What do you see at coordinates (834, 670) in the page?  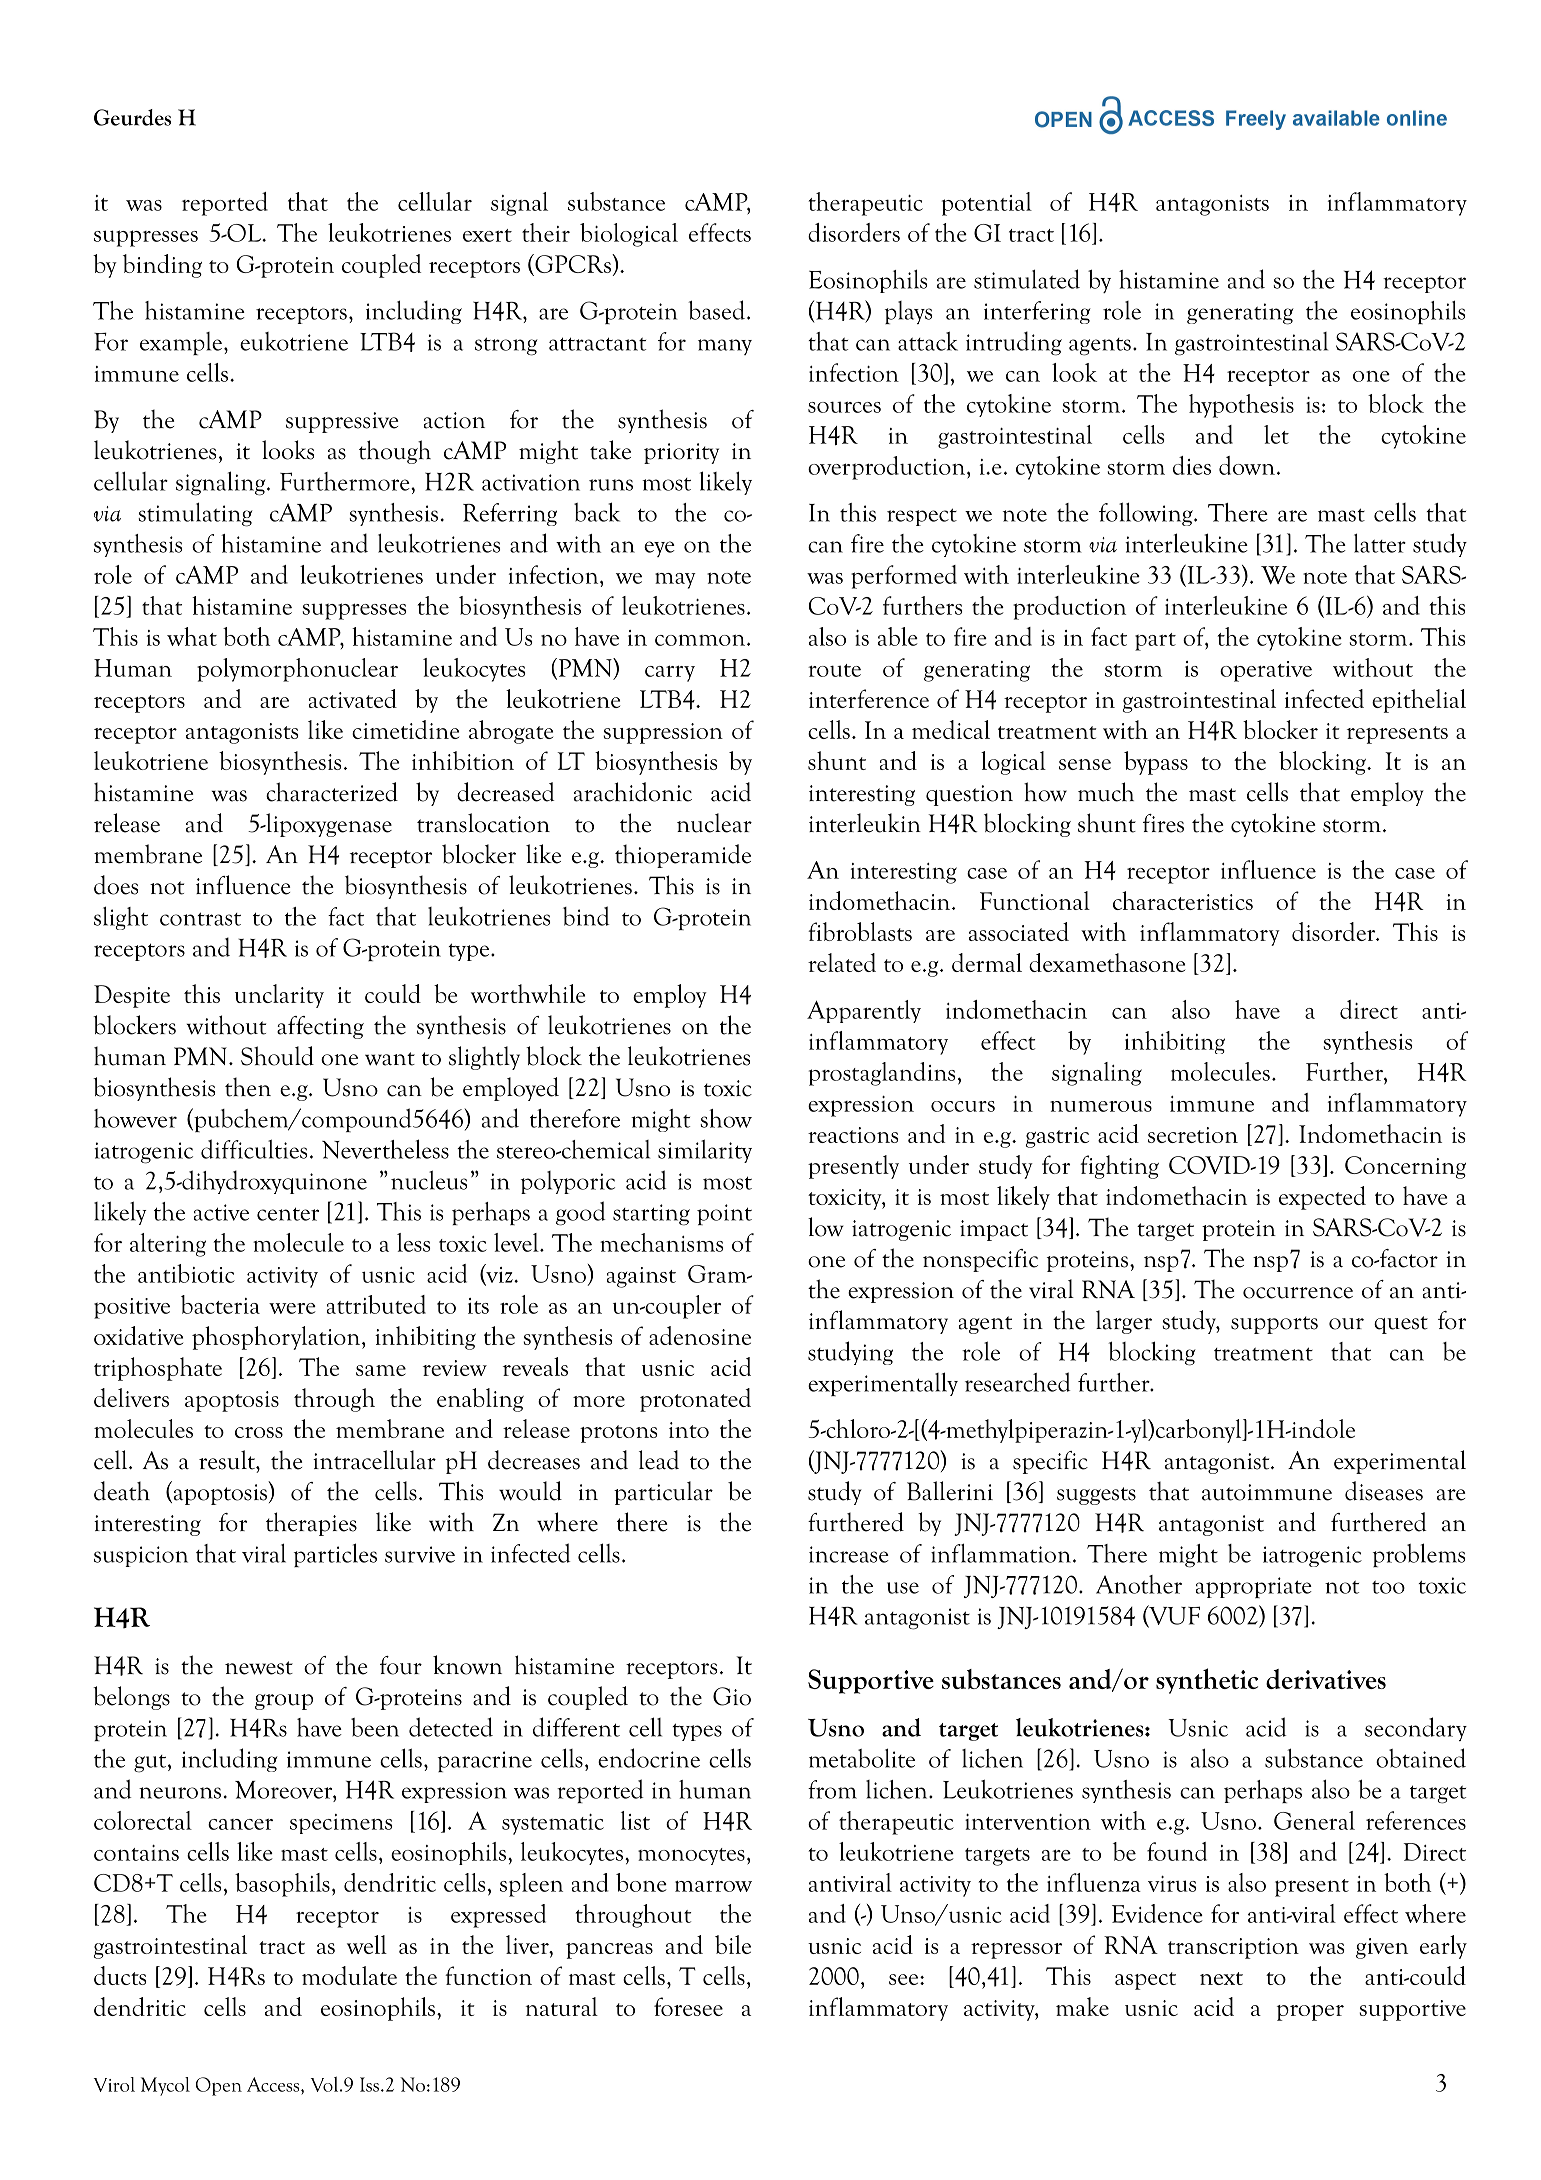 I see `route` at bounding box center [834, 670].
